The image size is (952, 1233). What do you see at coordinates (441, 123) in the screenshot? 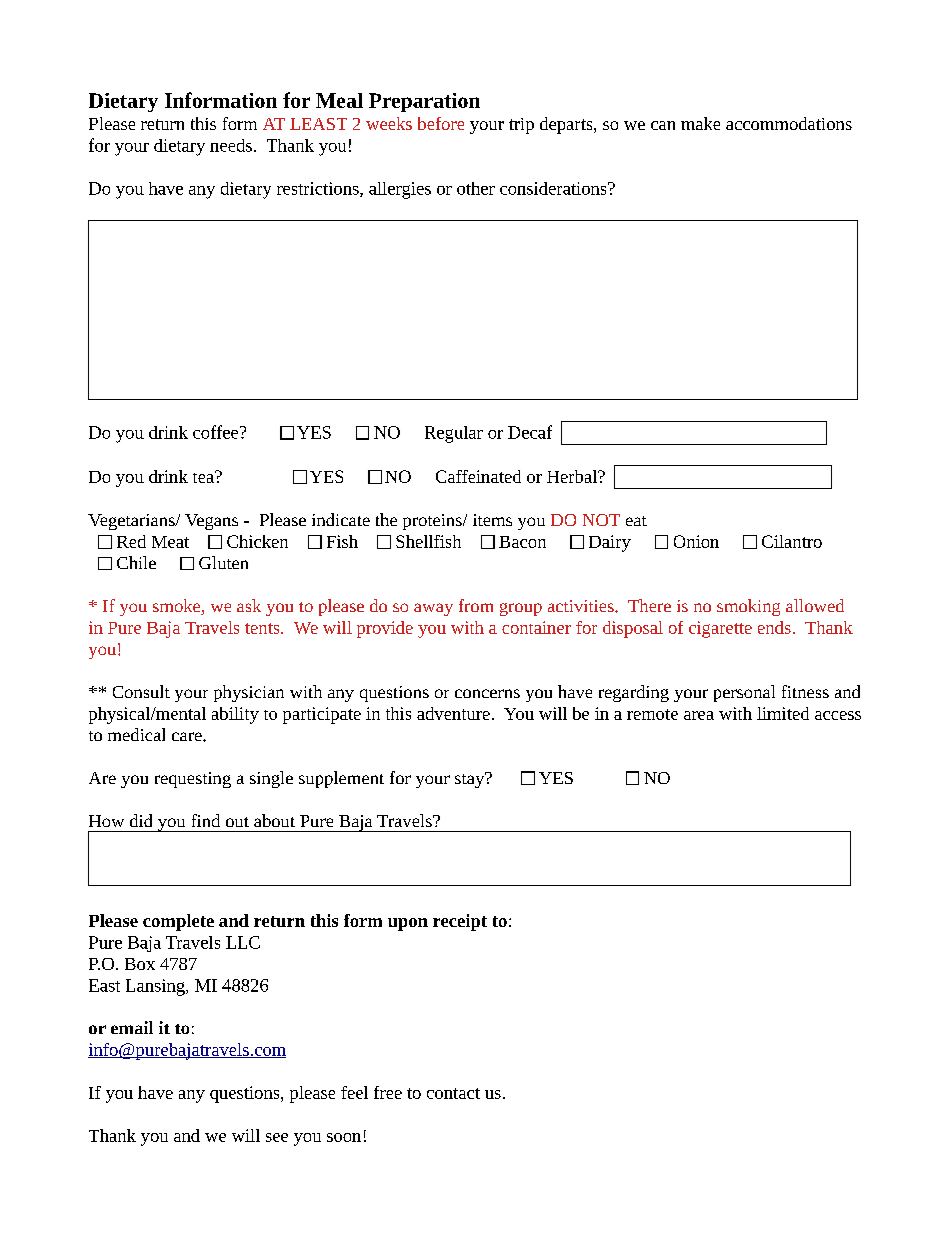
I see `before` at bounding box center [441, 123].
